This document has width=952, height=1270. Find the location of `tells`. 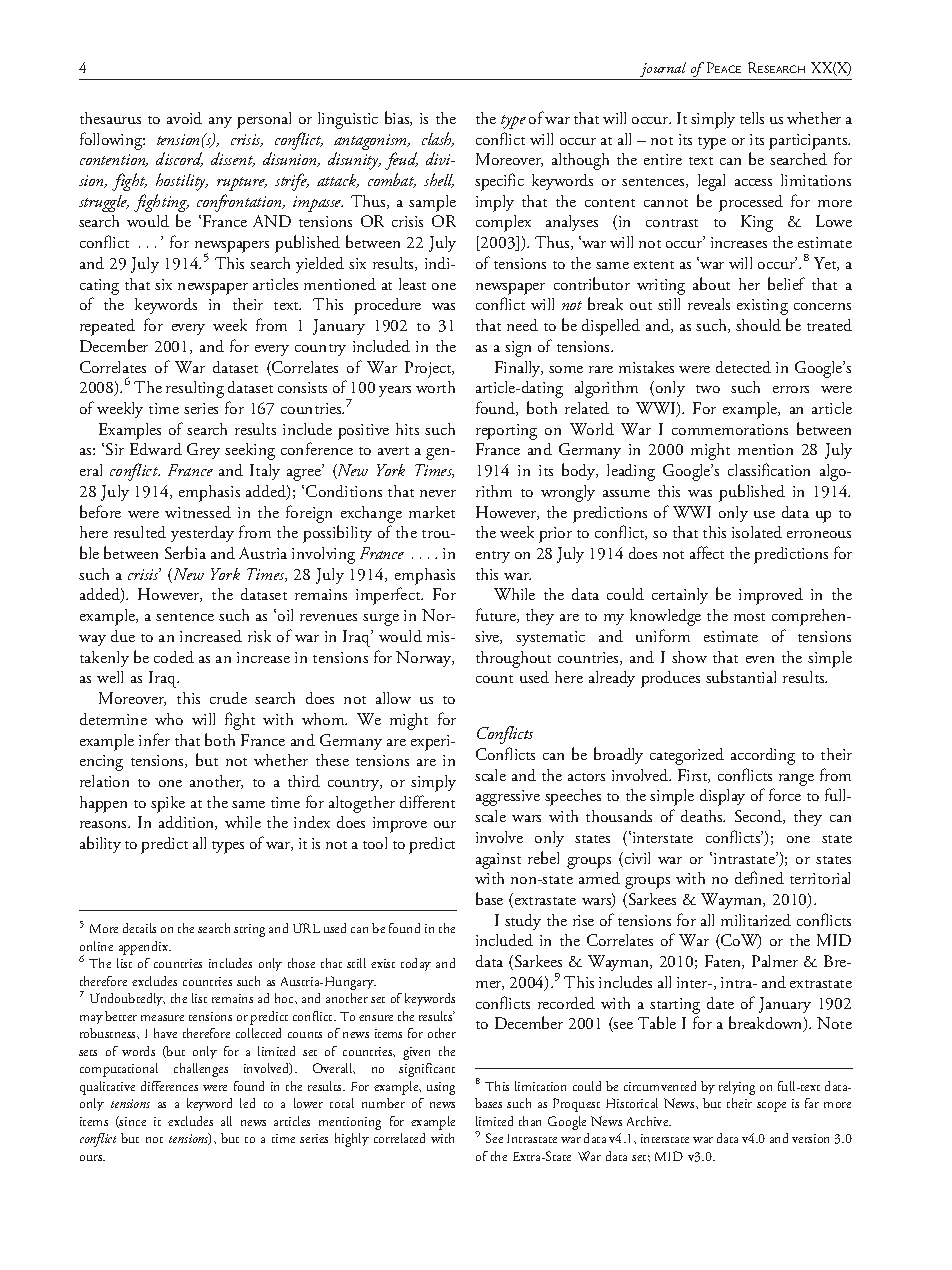

tells is located at coordinates (752, 118).
